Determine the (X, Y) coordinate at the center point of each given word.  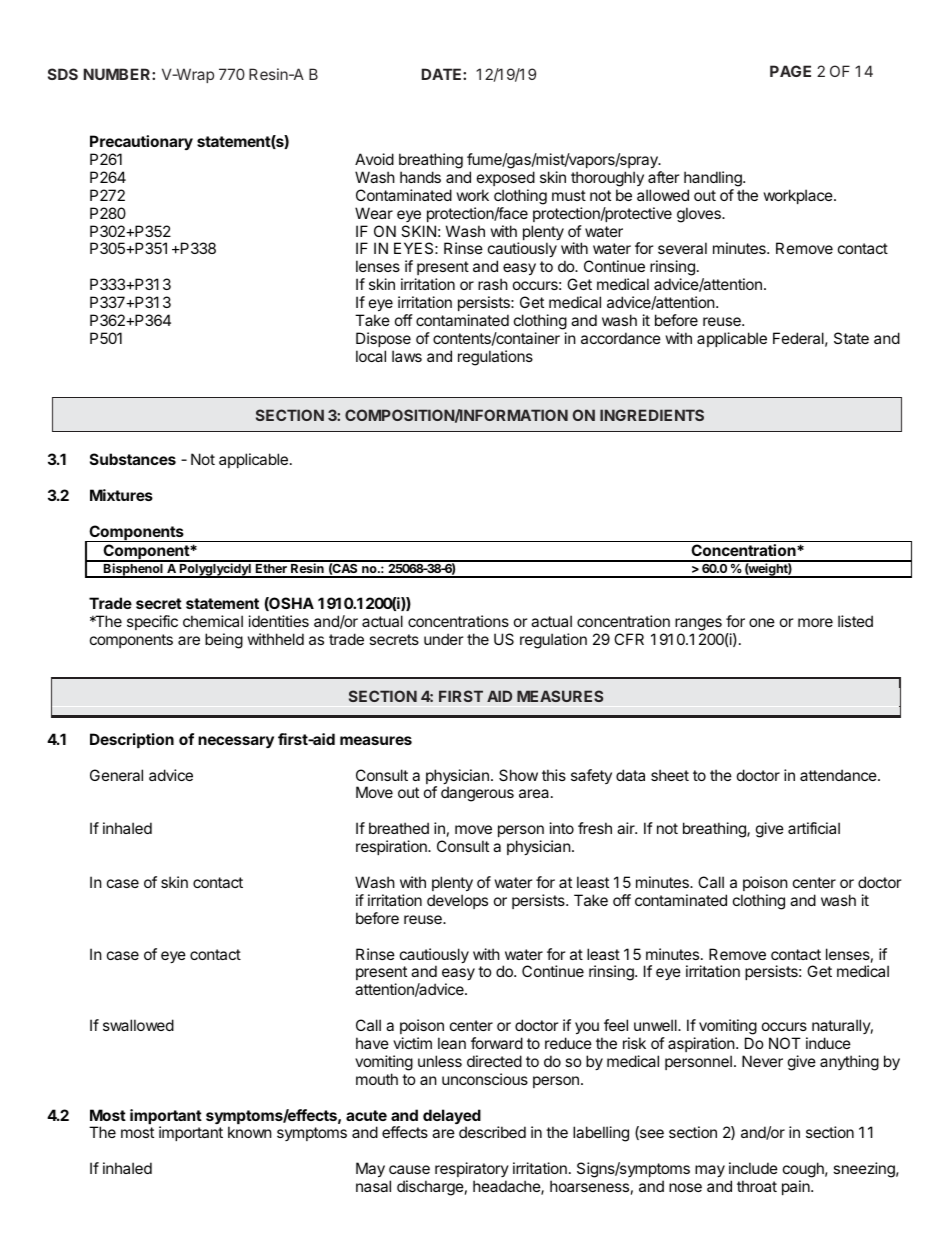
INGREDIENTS (652, 415)
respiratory (472, 1171)
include (753, 1168)
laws (407, 356)
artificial (814, 828)
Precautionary (141, 142)
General (116, 775)
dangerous (477, 794)
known (250, 1132)
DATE (443, 74)
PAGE (790, 71)
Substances (133, 459)
